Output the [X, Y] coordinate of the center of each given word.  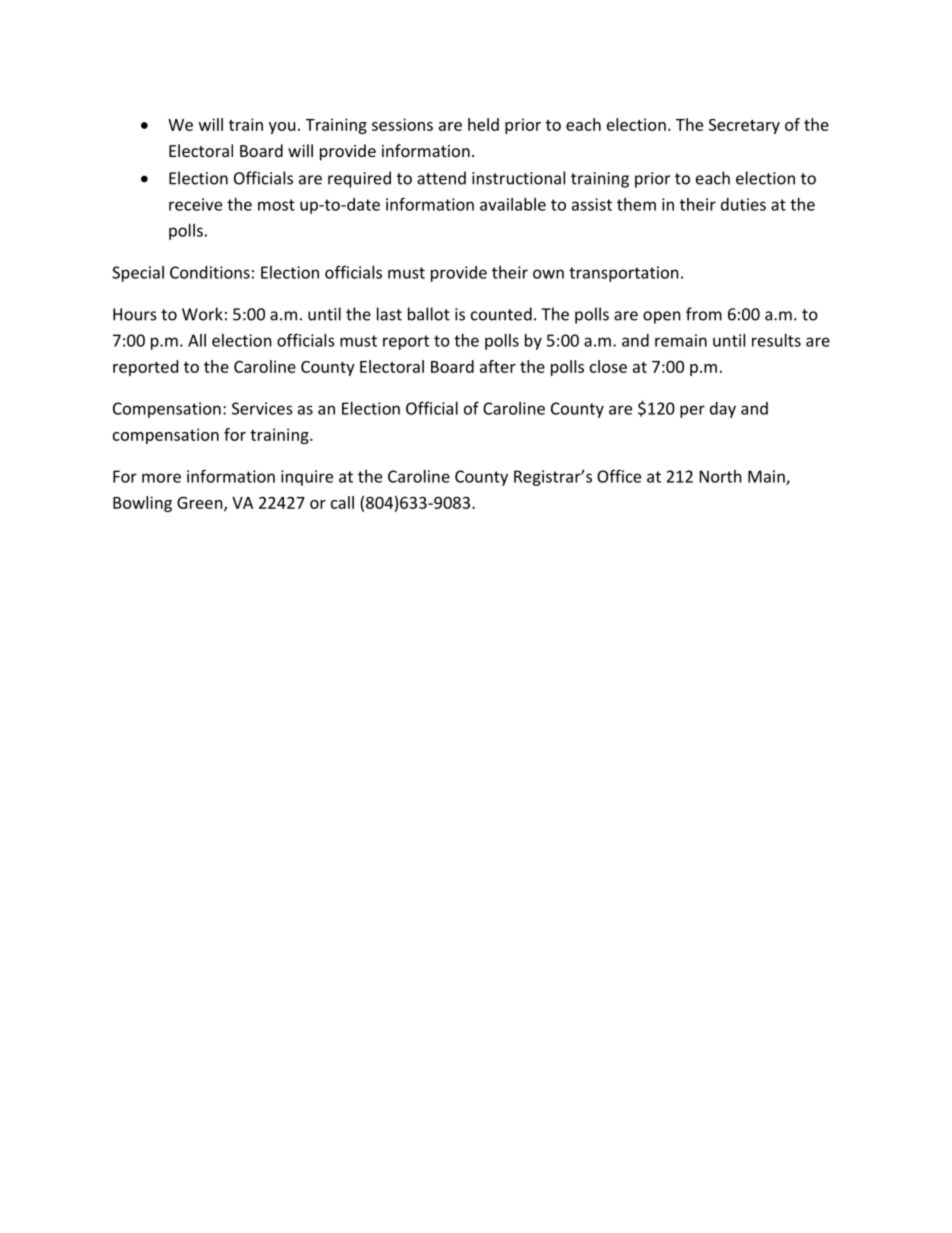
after [498, 366]
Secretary [744, 126]
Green [201, 503]
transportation [624, 274]
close [608, 366]
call [342, 502]
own [548, 274]
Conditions [210, 272]
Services [262, 408]
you [282, 128]
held [483, 124]
